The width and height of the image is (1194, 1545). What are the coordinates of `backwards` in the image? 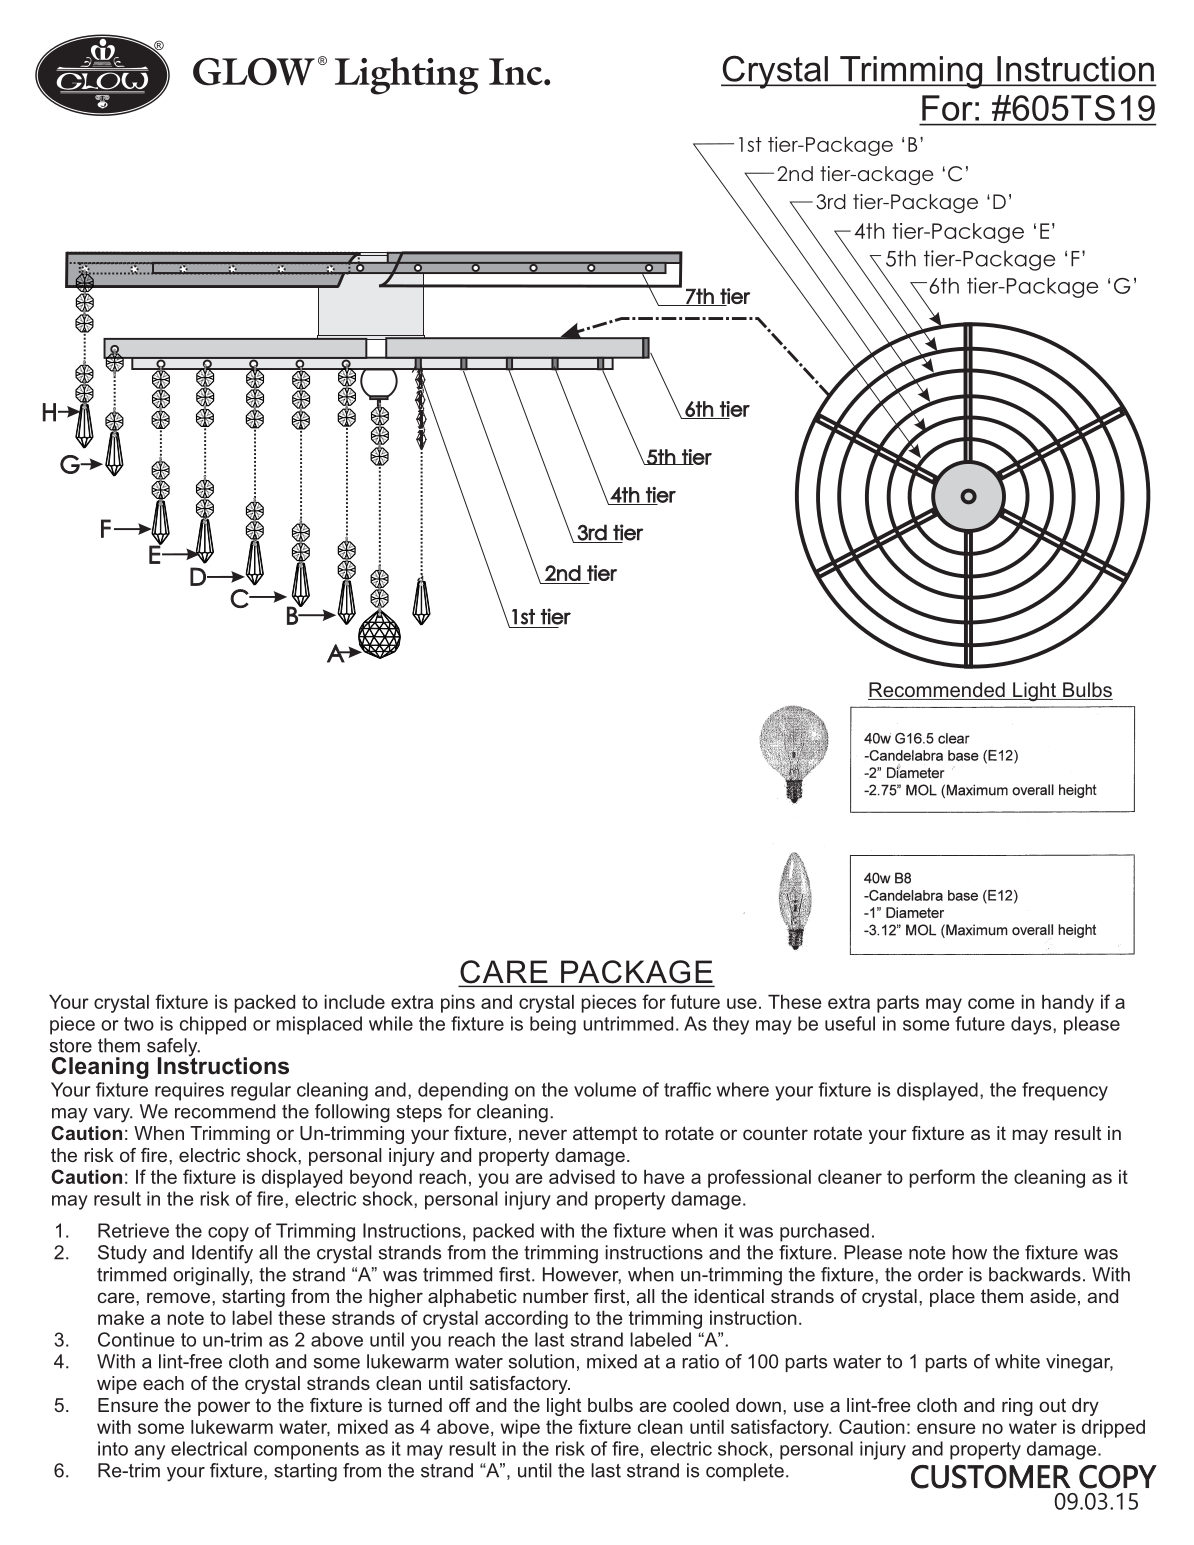 It's located at (1035, 1274).
